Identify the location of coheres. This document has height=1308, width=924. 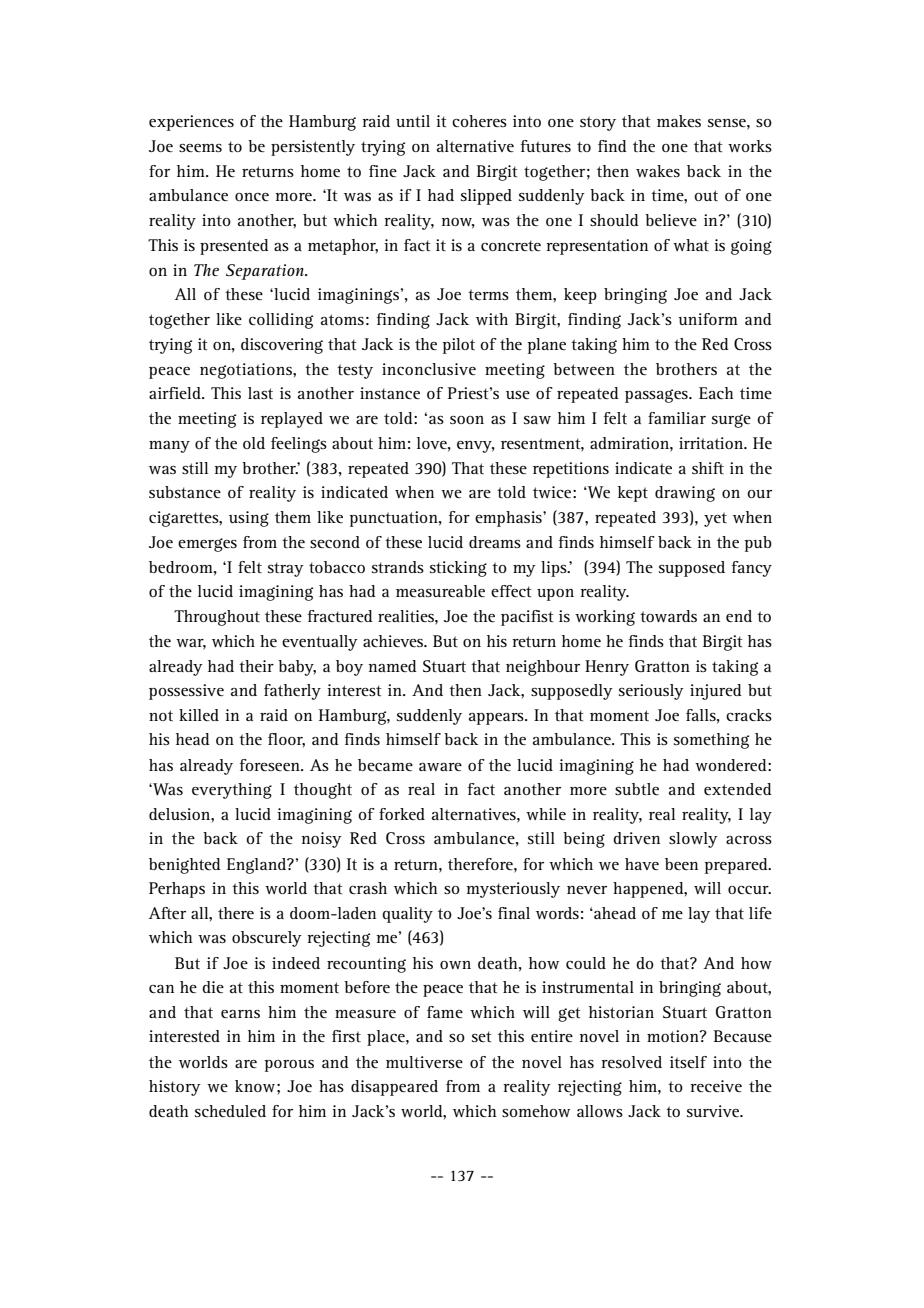
(479, 121).
